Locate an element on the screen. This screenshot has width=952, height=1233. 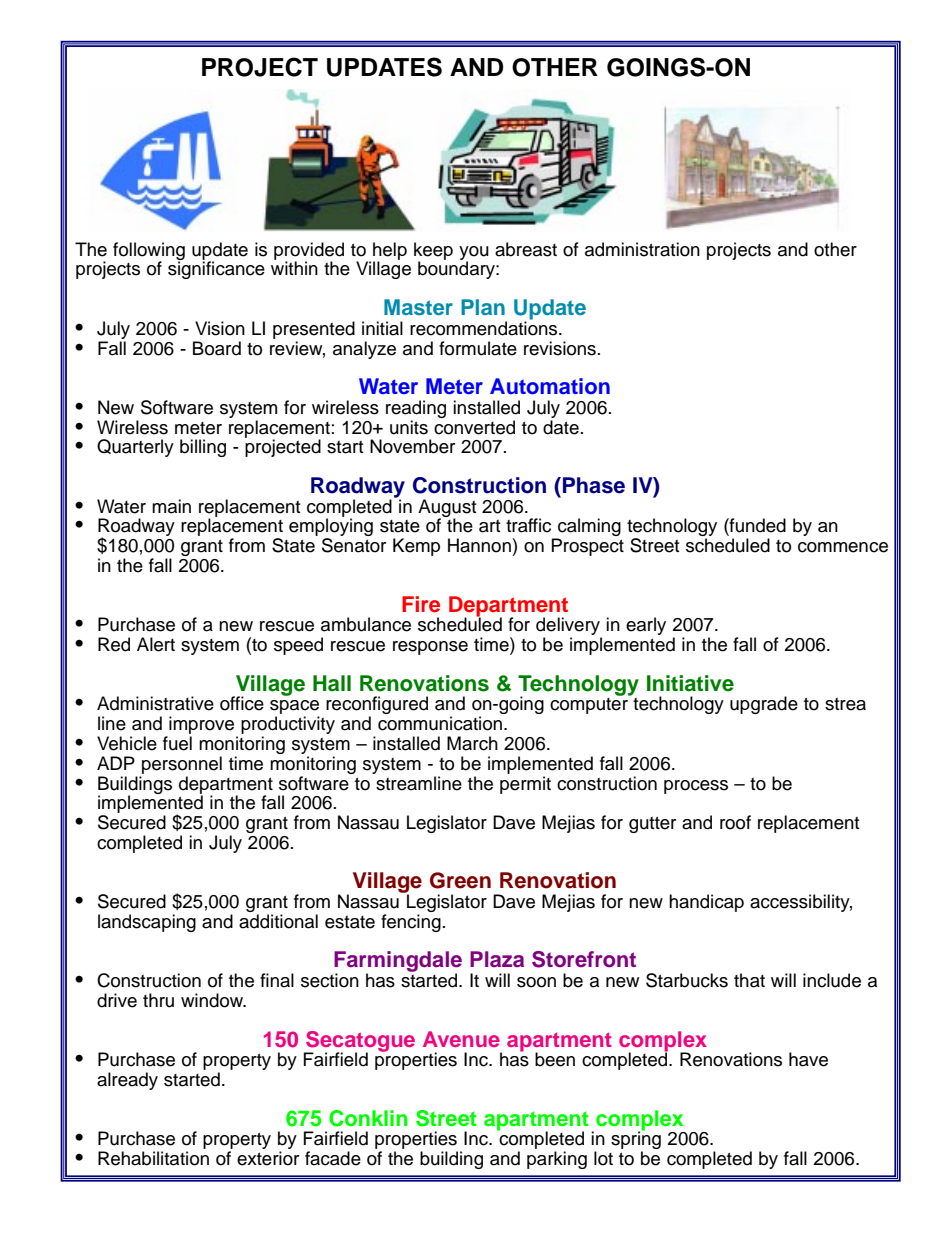
significance is located at coordinates (216, 269).
